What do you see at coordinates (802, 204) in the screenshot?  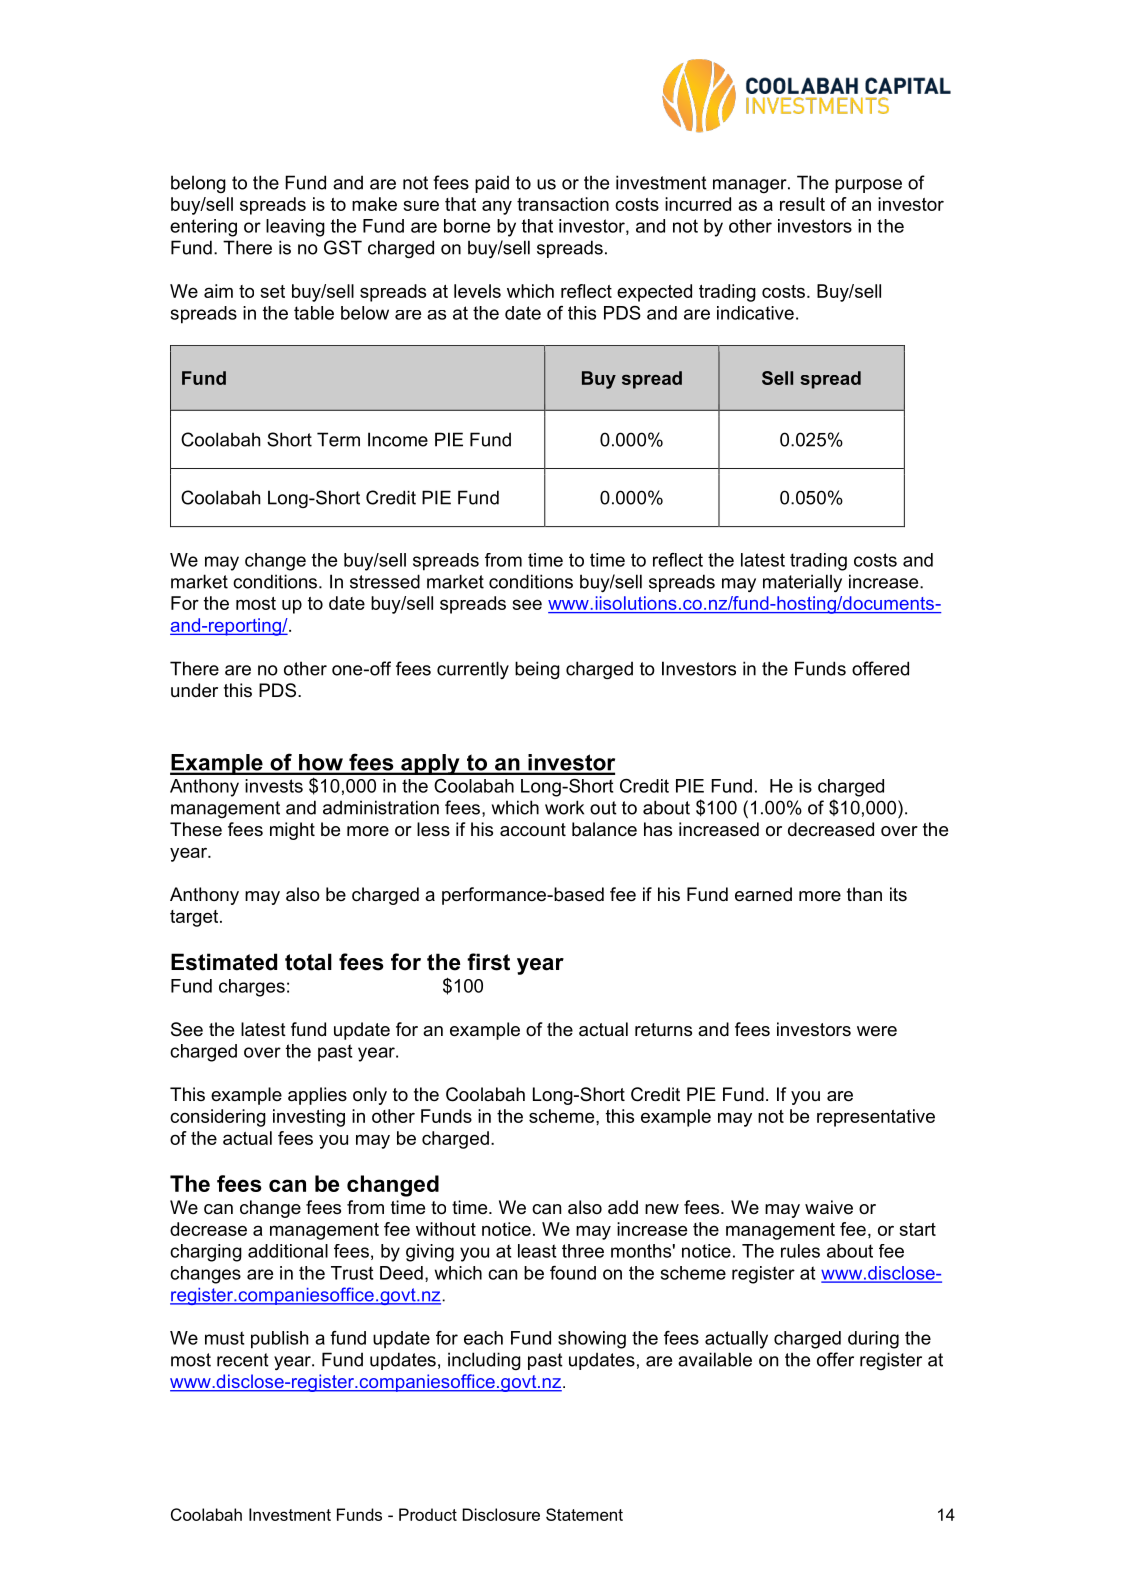 I see `result` at bounding box center [802, 204].
